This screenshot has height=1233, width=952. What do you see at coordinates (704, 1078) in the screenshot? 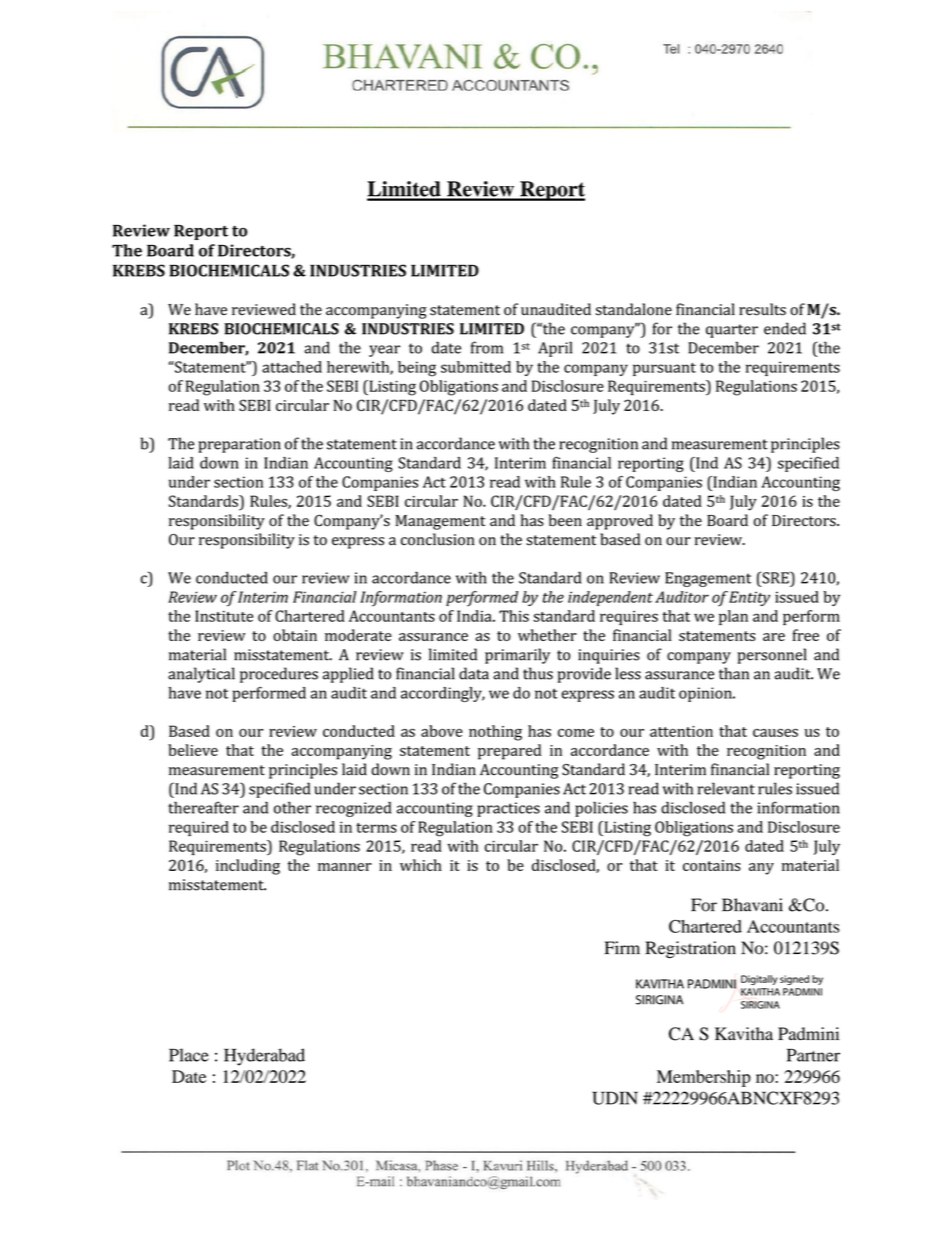
I see `Membership` at bounding box center [704, 1078].
